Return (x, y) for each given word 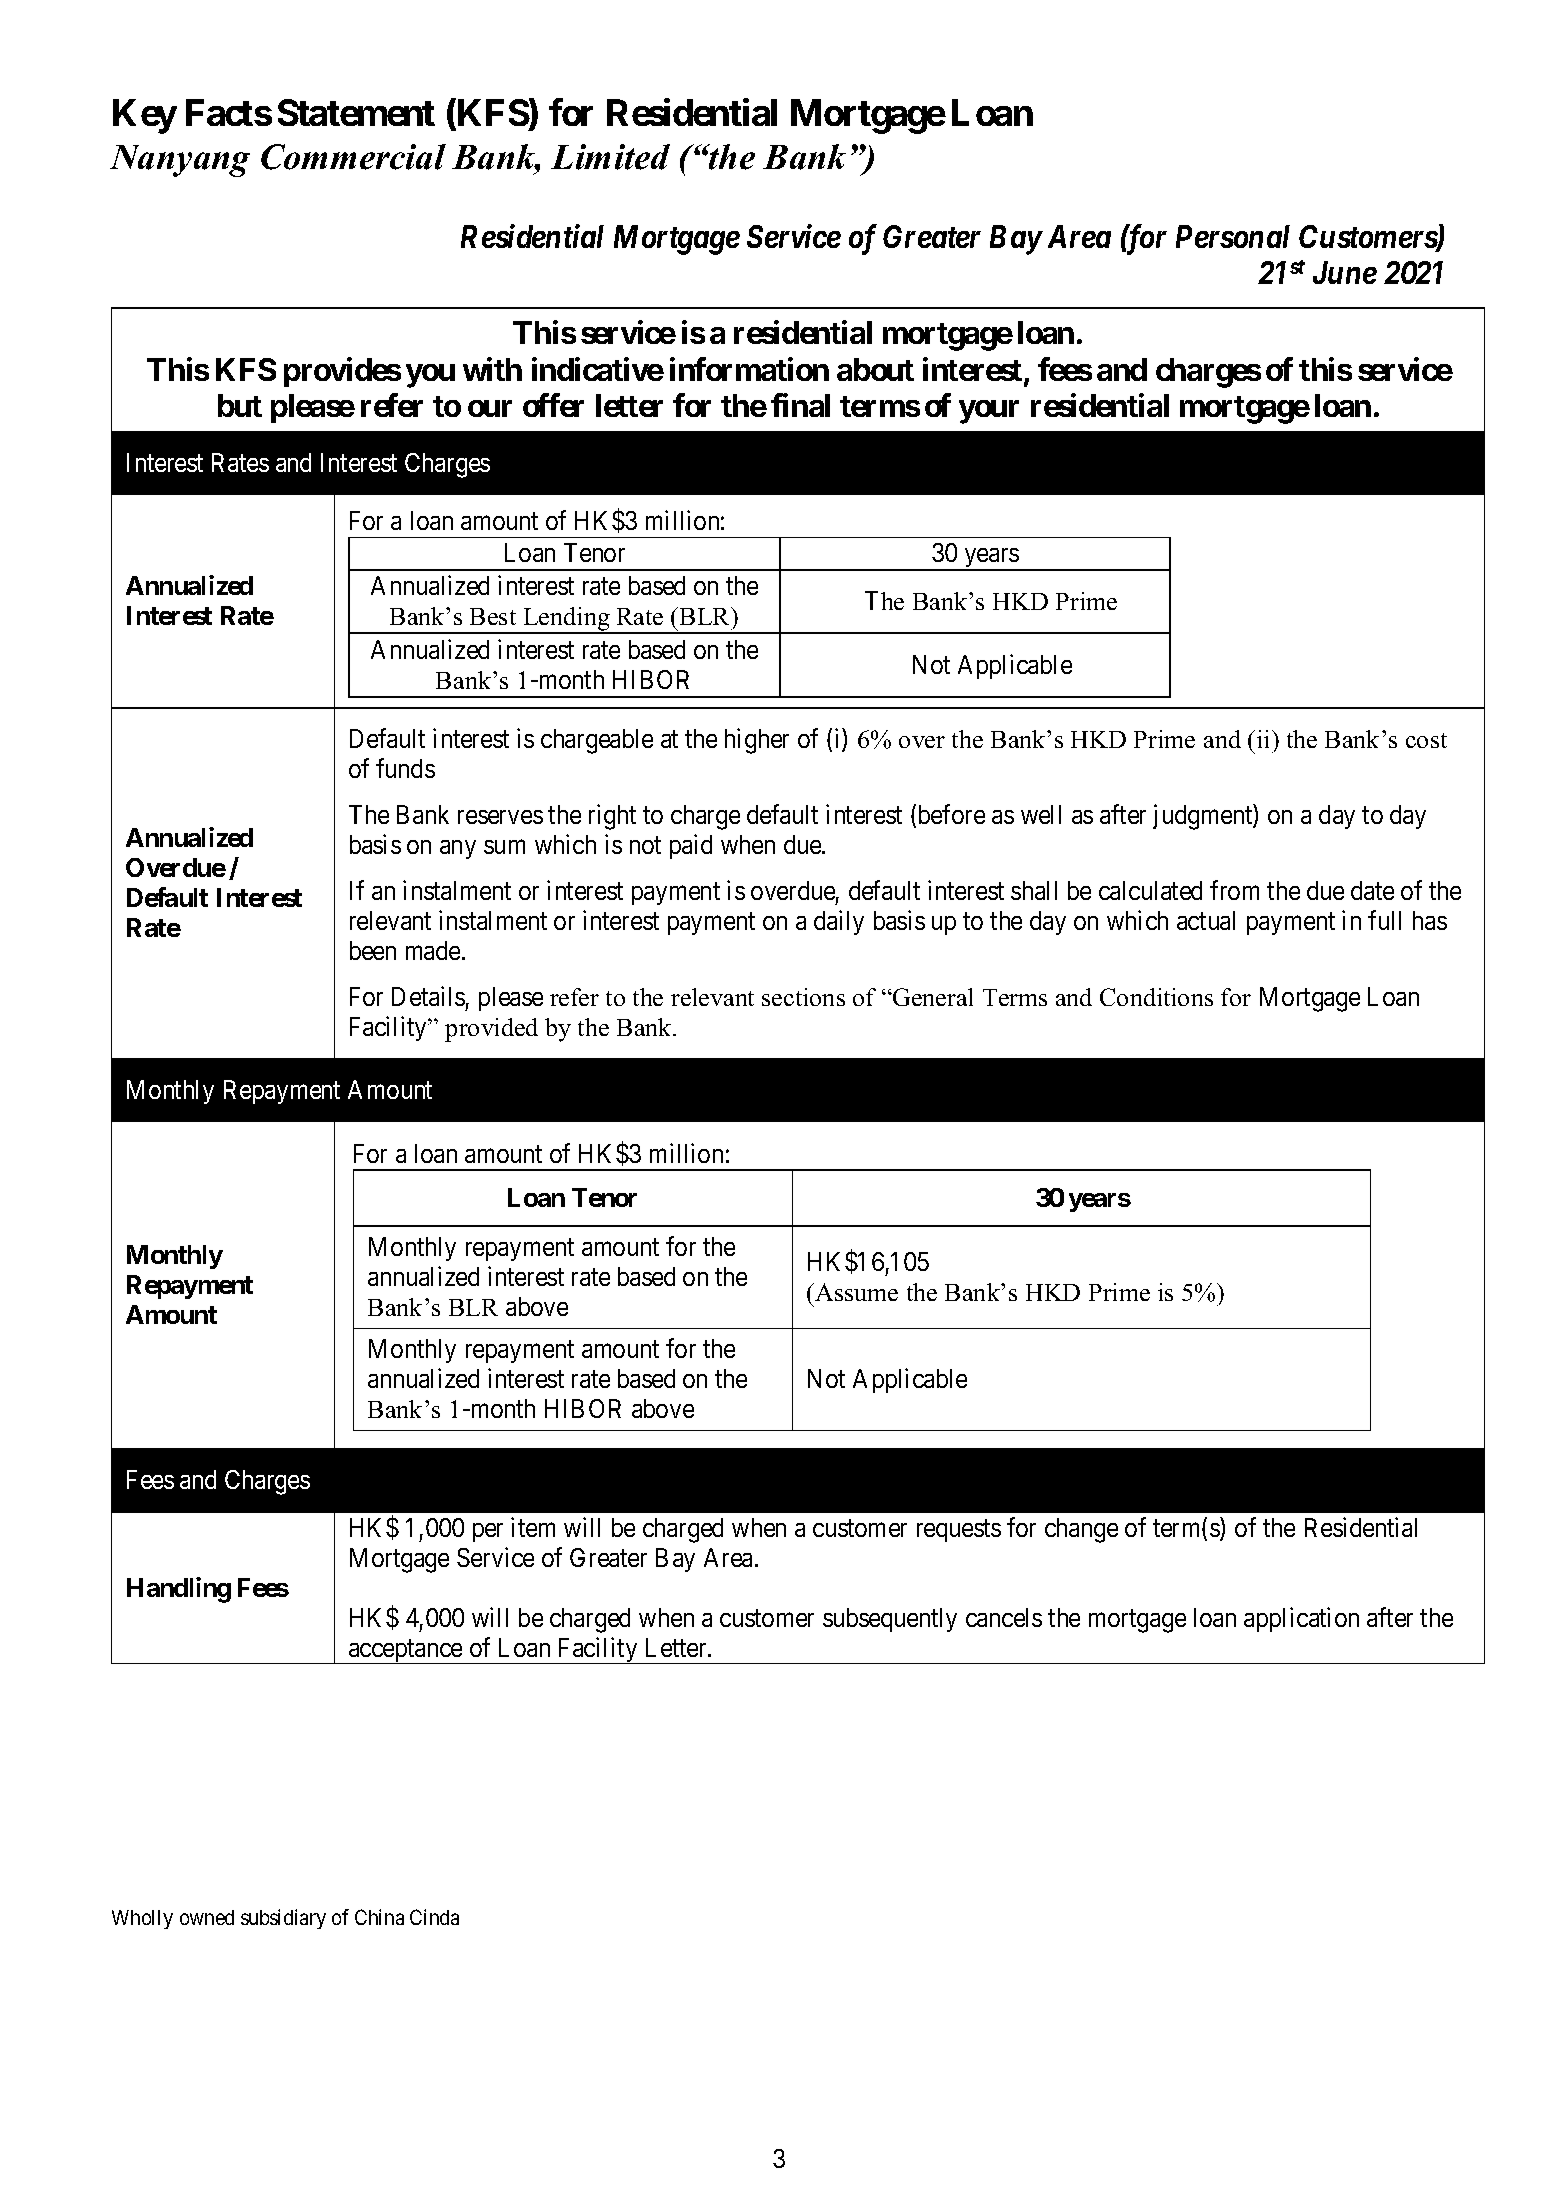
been (373, 950)
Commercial (353, 157)
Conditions (1156, 997)
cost (1426, 740)
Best (493, 616)
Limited (610, 157)
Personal (1233, 236)
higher (757, 741)
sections (803, 997)
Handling (179, 1590)
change (1081, 1530)
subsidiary (283, 1919)
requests (959, 1530)
